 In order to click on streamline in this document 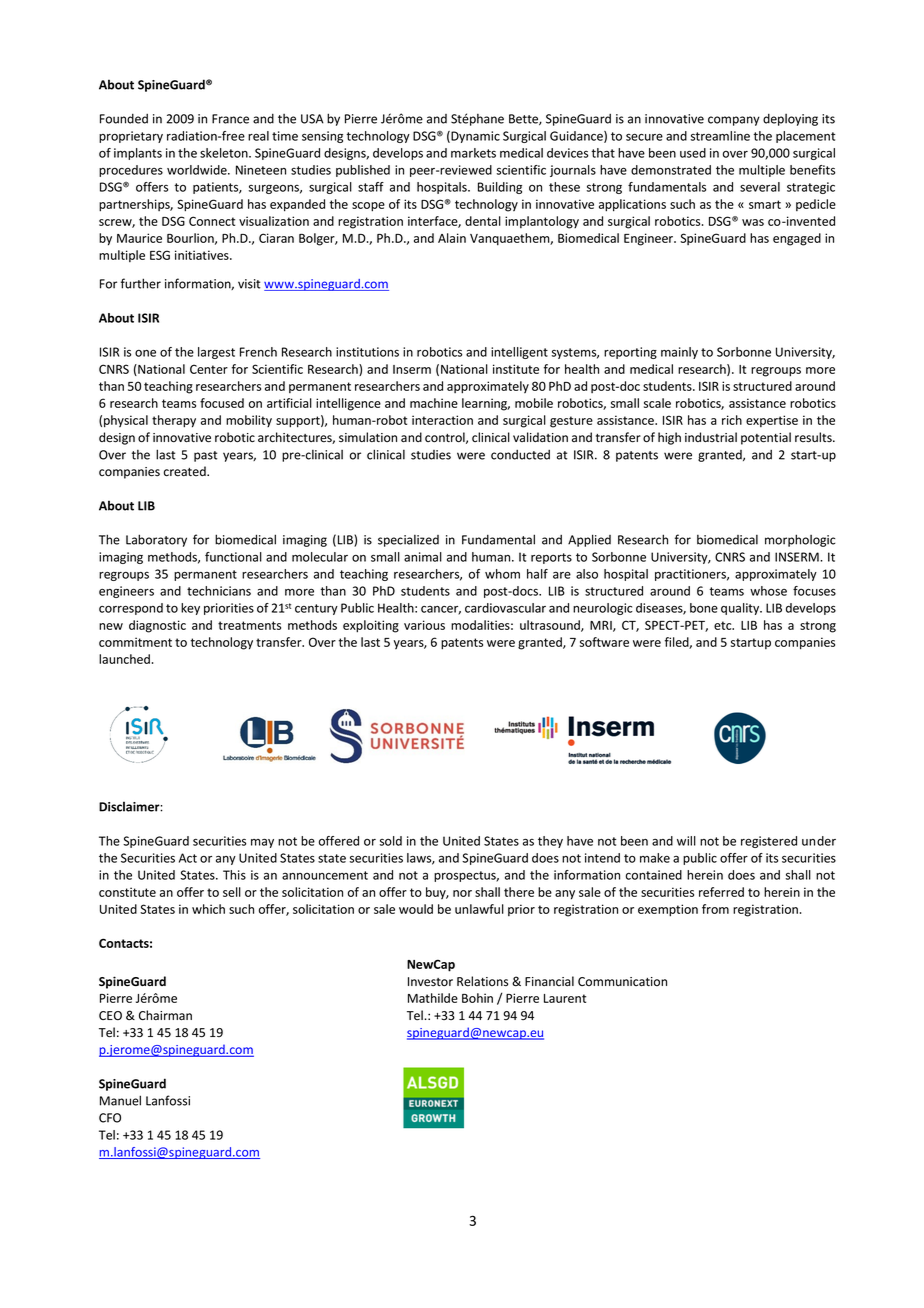, I will do `click(720, 136)`.
